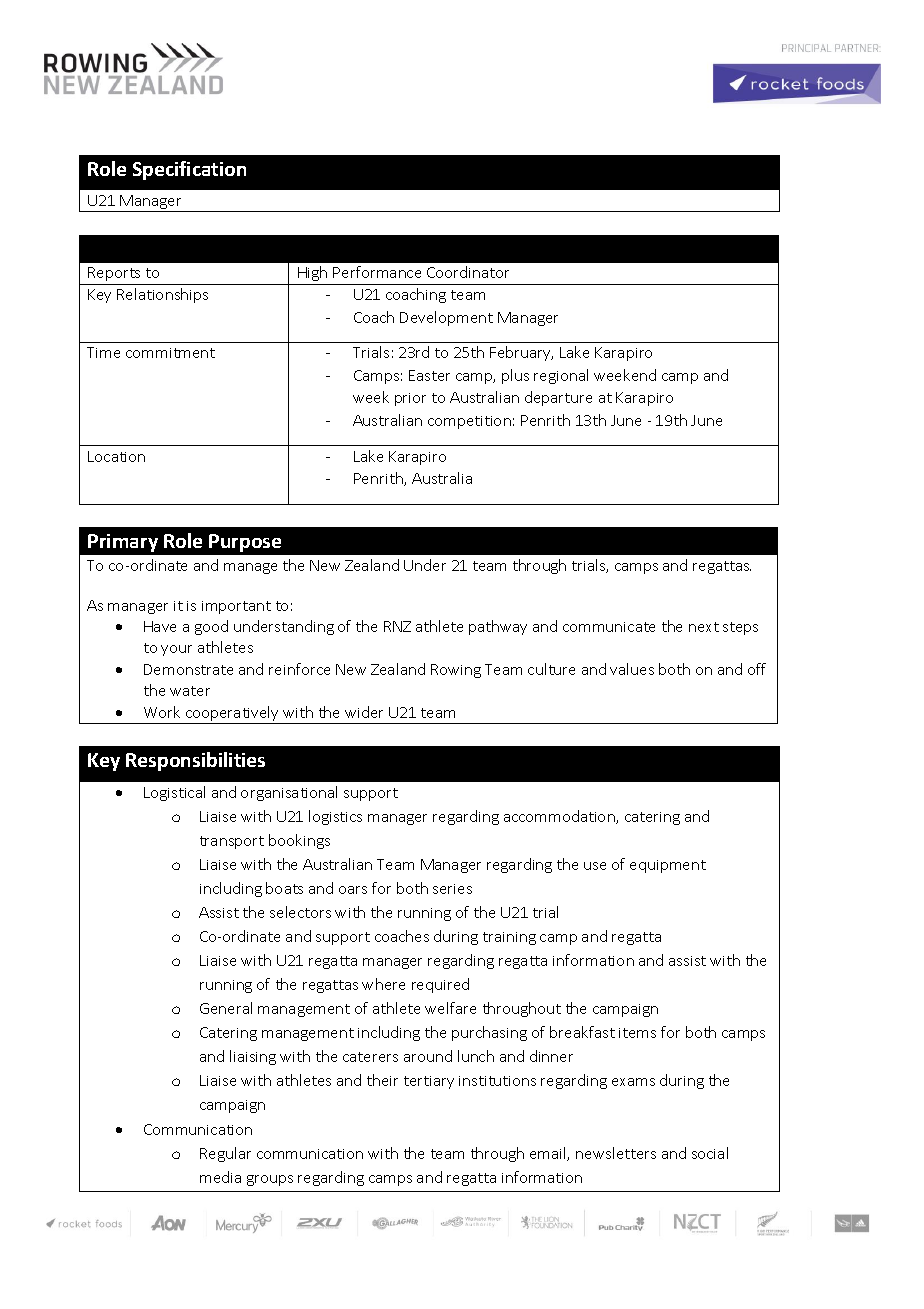 The image size is (924, 1309). I want to click on Coordinator, so click(468, 272).
